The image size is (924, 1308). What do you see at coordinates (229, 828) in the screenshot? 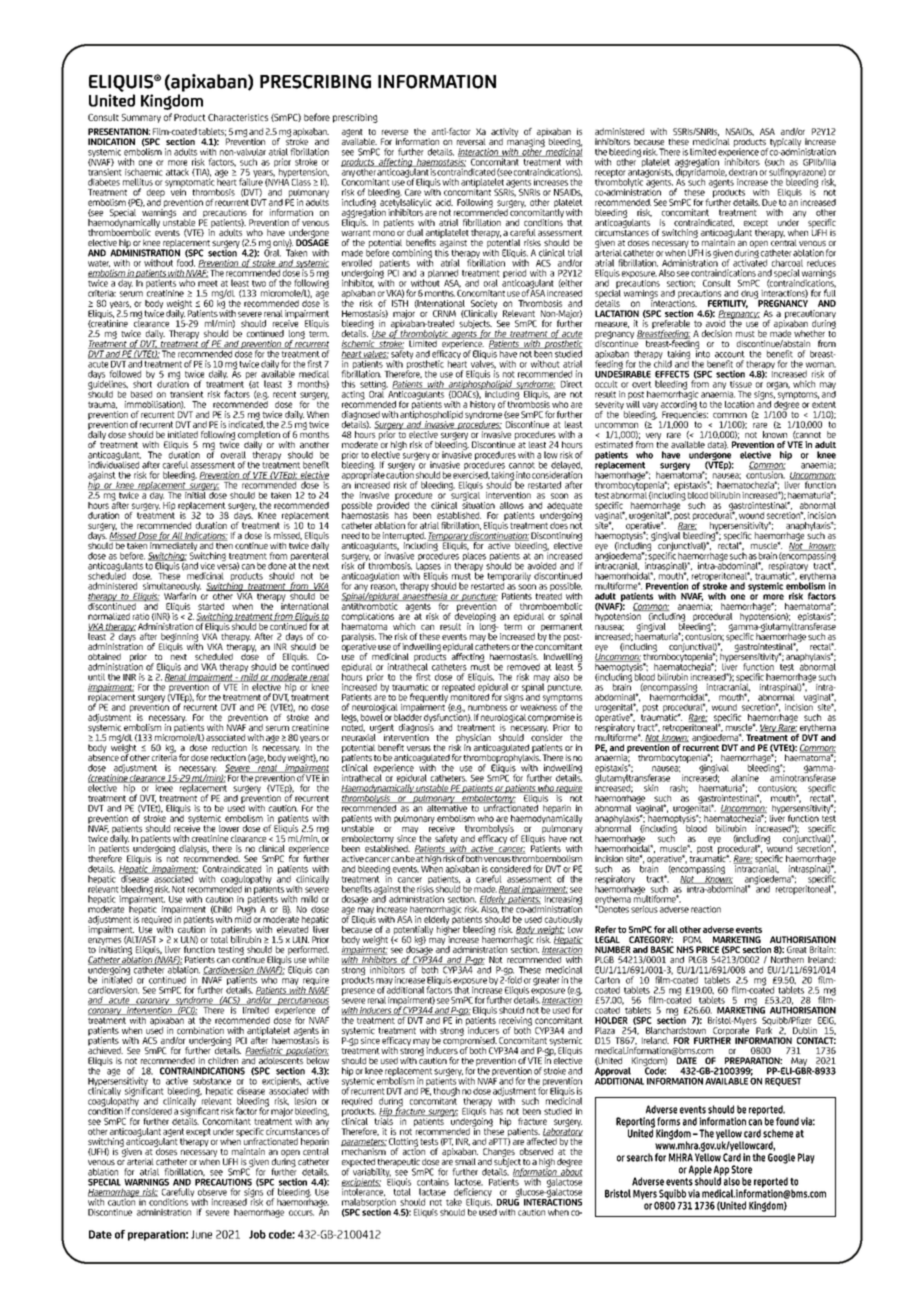
I see `lower` at bounding box center [229, 828].
